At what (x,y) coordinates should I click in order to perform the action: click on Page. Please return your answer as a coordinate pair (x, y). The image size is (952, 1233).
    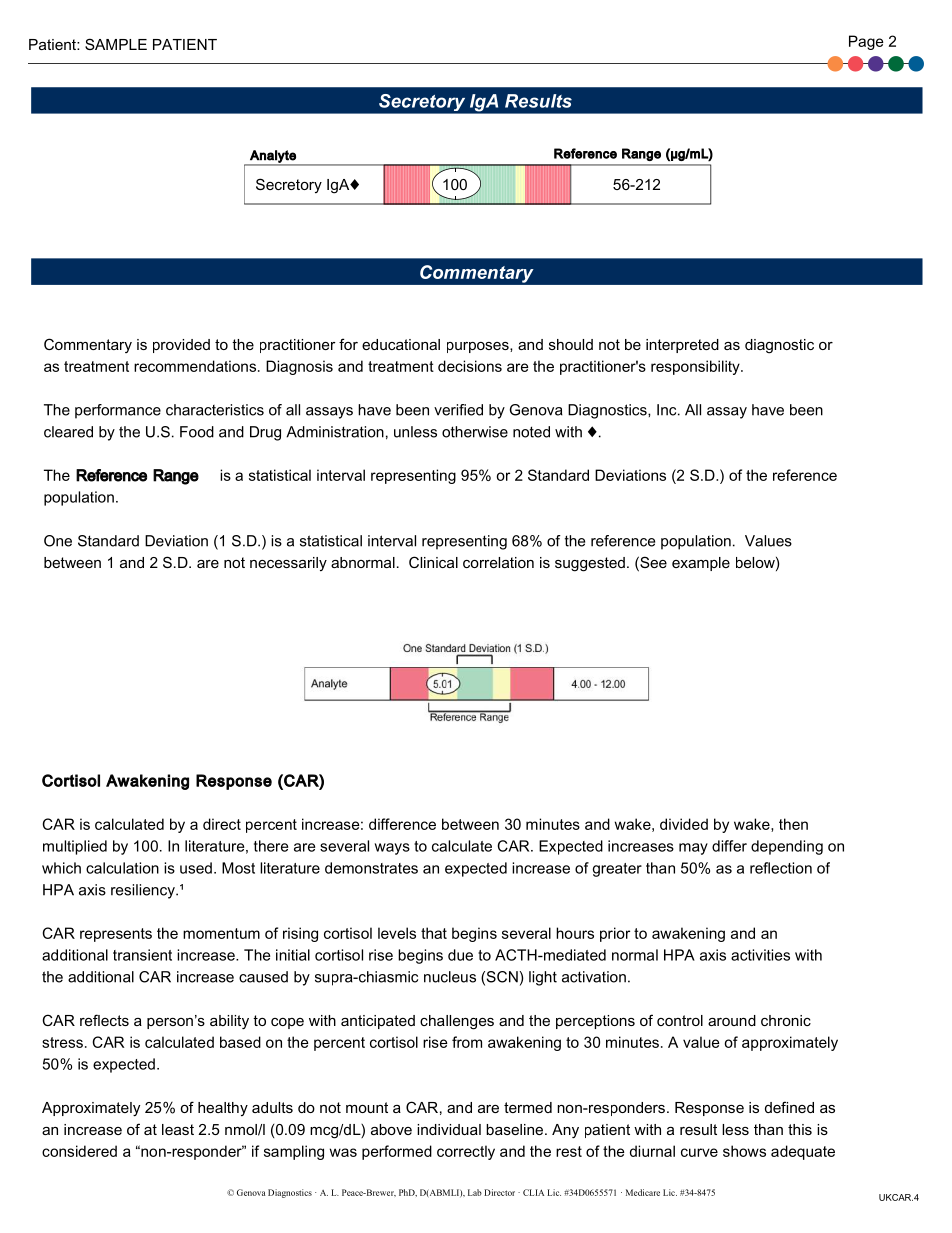
    Looking at the image, I should click on (866, 42).
